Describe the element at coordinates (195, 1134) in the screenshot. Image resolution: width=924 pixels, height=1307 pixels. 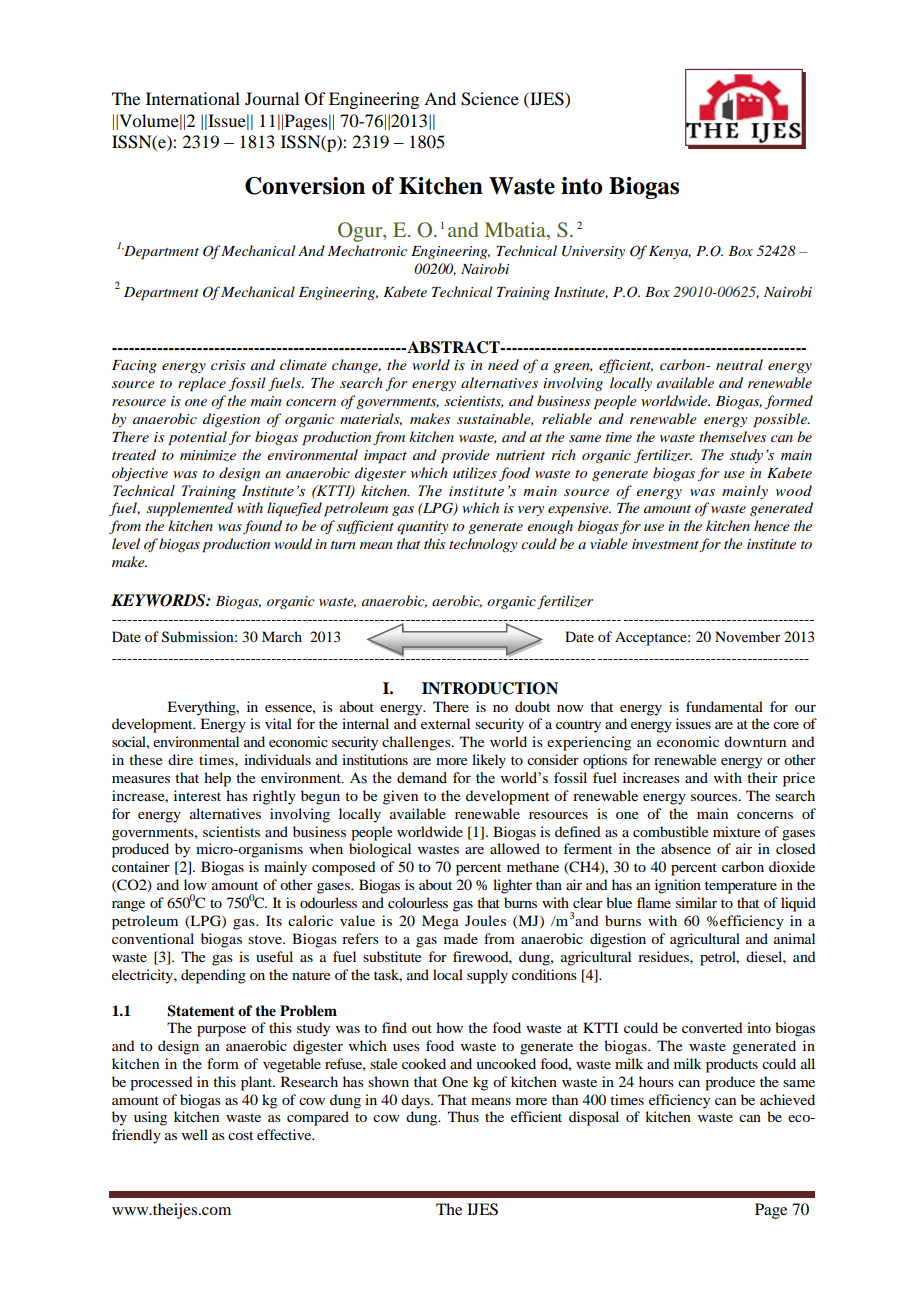
I see `well` at that location.
